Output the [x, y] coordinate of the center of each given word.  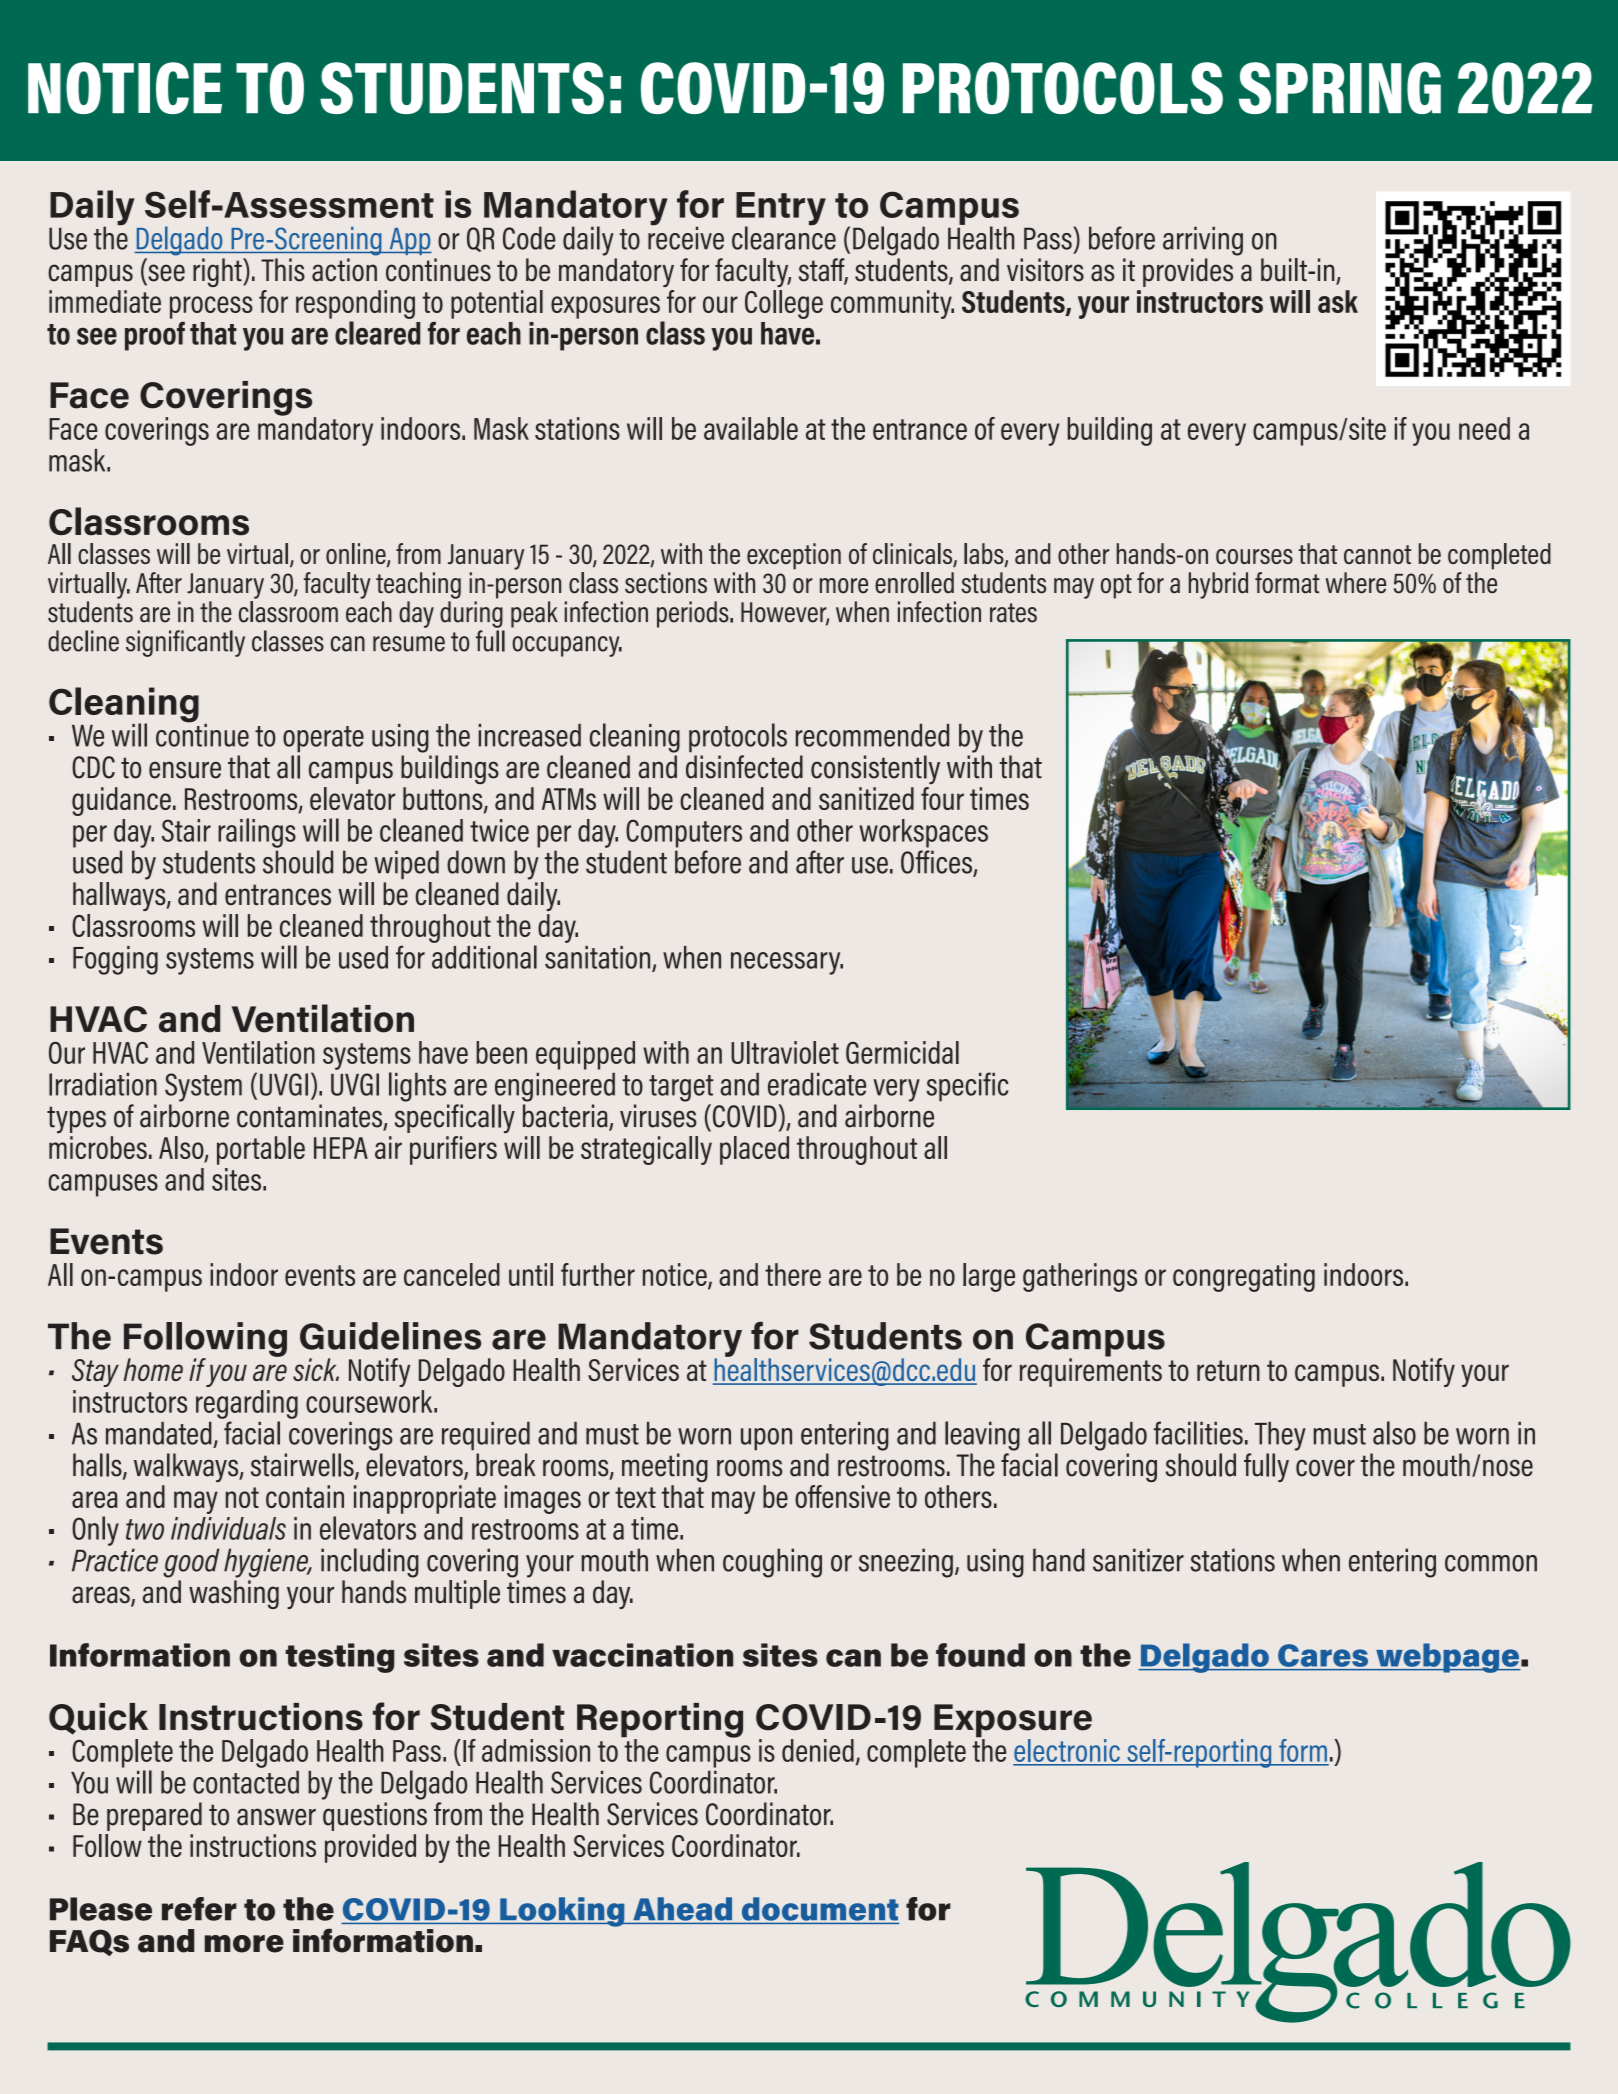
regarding [247, 1404]
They [1280, 1436]
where [1356, 583]
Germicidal [902, 1052]
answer [276, 1817]
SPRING [1340, 88]
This [283, 270]
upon [766, 1439]
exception [794, 556]
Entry [781, 210]
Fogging [115, 960]
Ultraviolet [785, 1052]
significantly [185, 643]
